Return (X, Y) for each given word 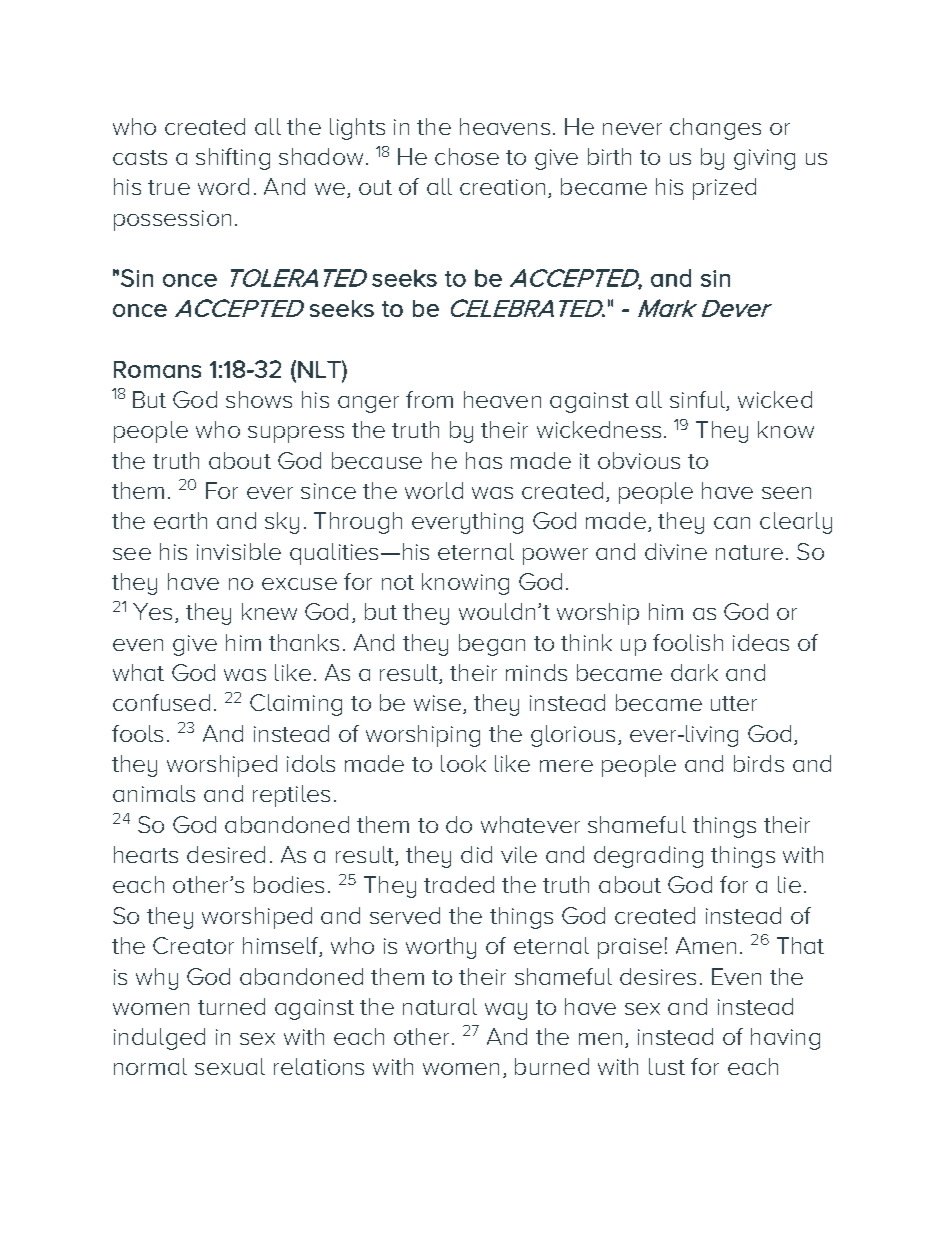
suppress (296, 434)
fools (137, 733)
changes (715, 129)
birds (759, 763)
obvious (639, 460)
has (484, 460)
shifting (233, 159)
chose (467, 156)
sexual (230, 1066)
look (463, 763)
